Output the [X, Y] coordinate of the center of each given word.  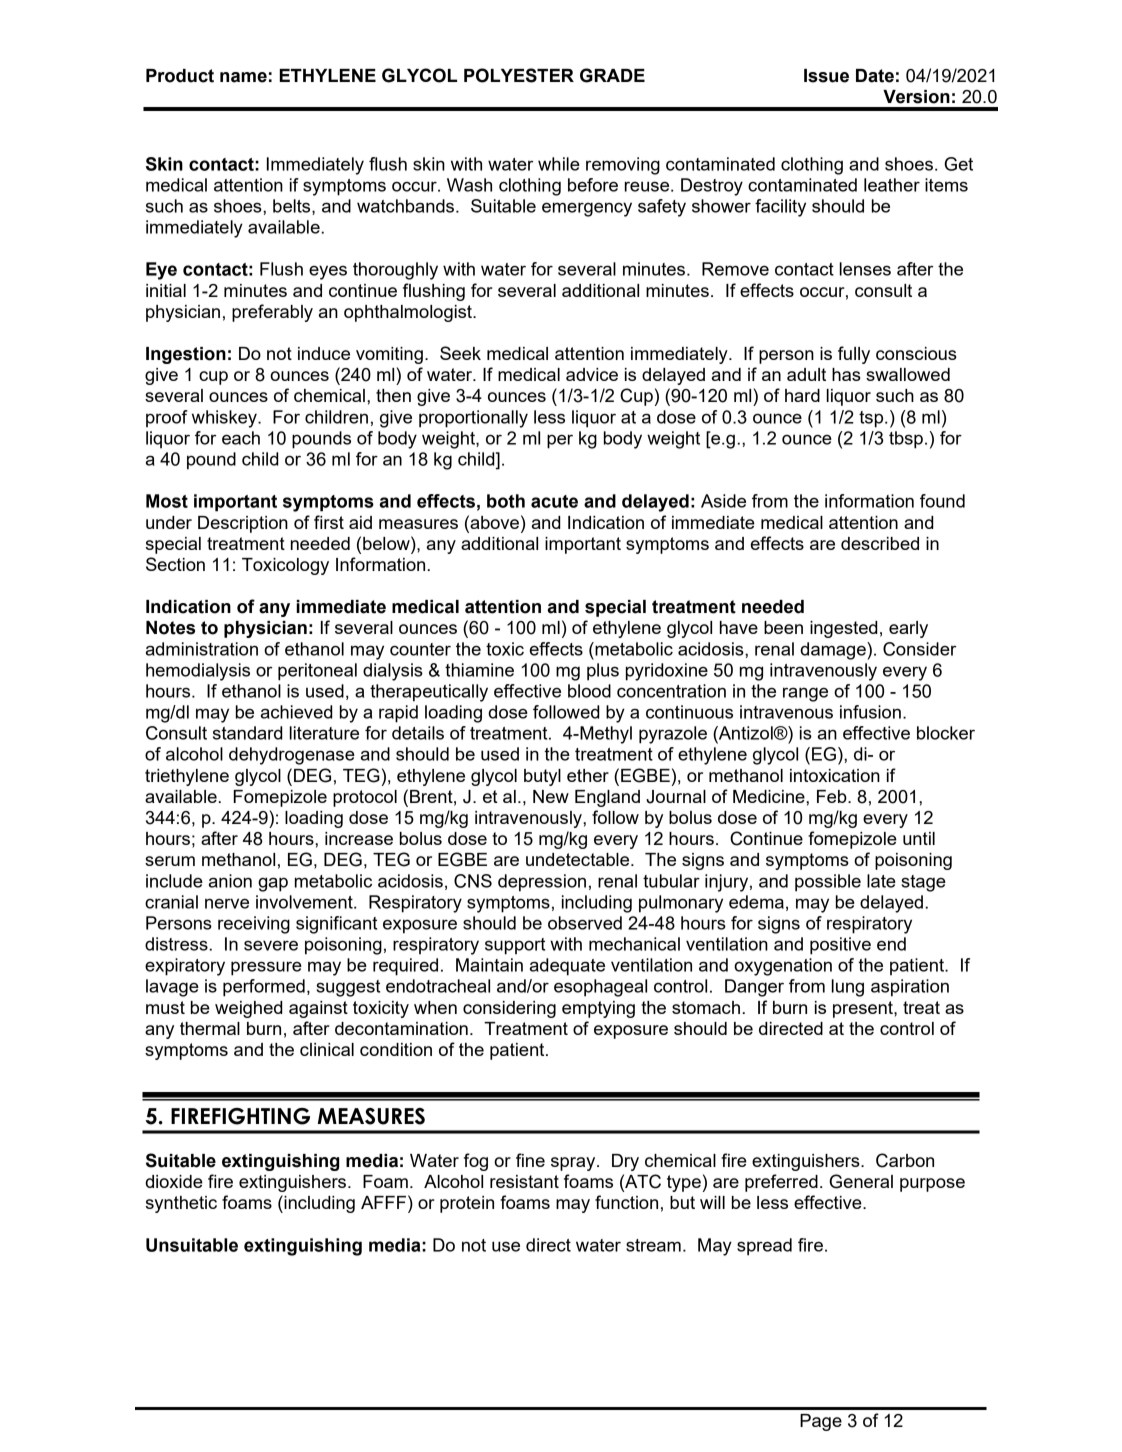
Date [875, 76]
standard [247, 733]
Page [821, 1422]
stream [653, 1245]
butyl [542, 777]
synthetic [181, 1204]
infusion [870, 712]
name [243, 77]
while [559, 164]
